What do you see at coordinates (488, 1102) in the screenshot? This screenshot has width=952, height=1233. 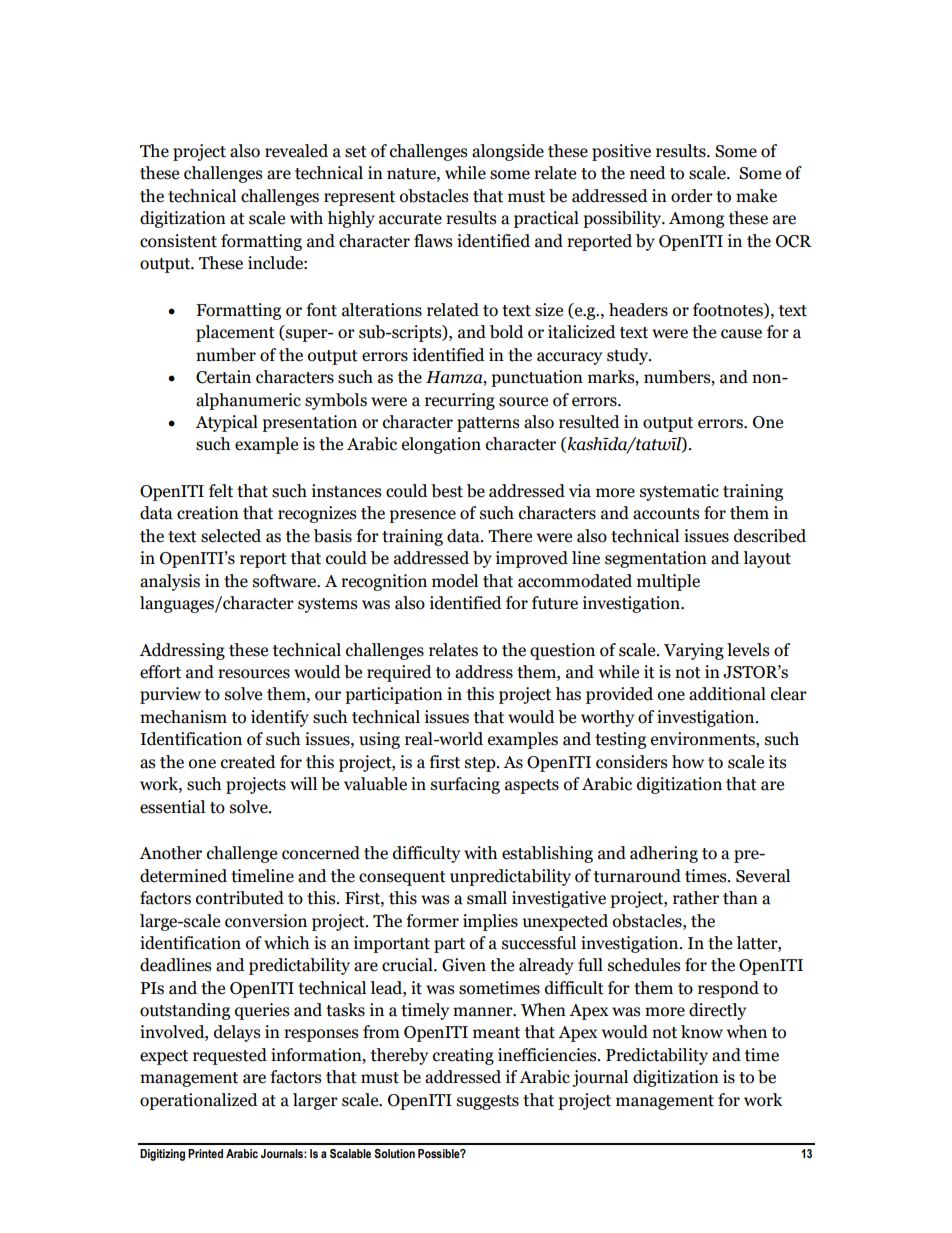 I see `suggests` at bounding box center [488, 1102].
